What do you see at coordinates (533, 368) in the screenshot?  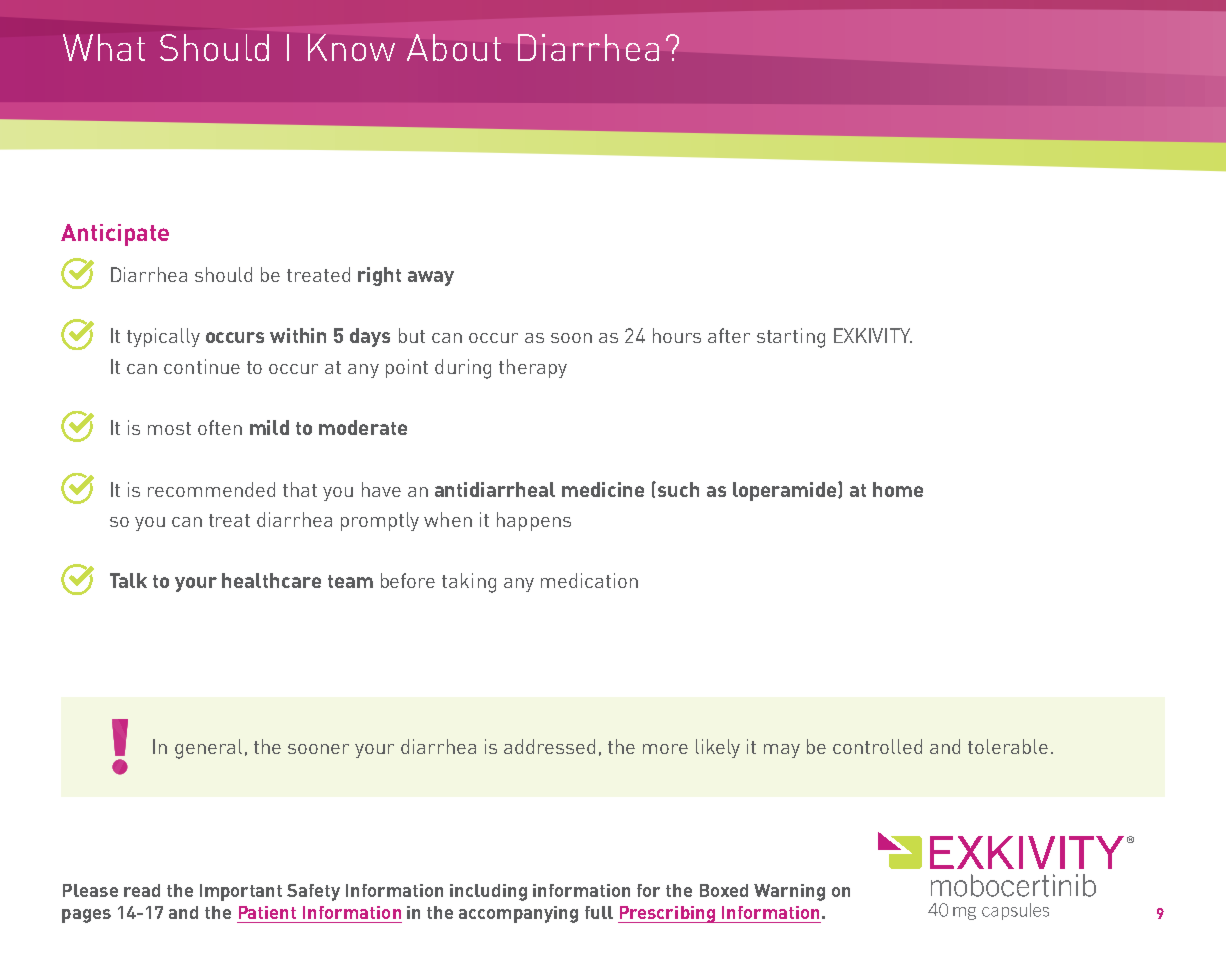 I see `therapy` at bounding box center [533, 368].
